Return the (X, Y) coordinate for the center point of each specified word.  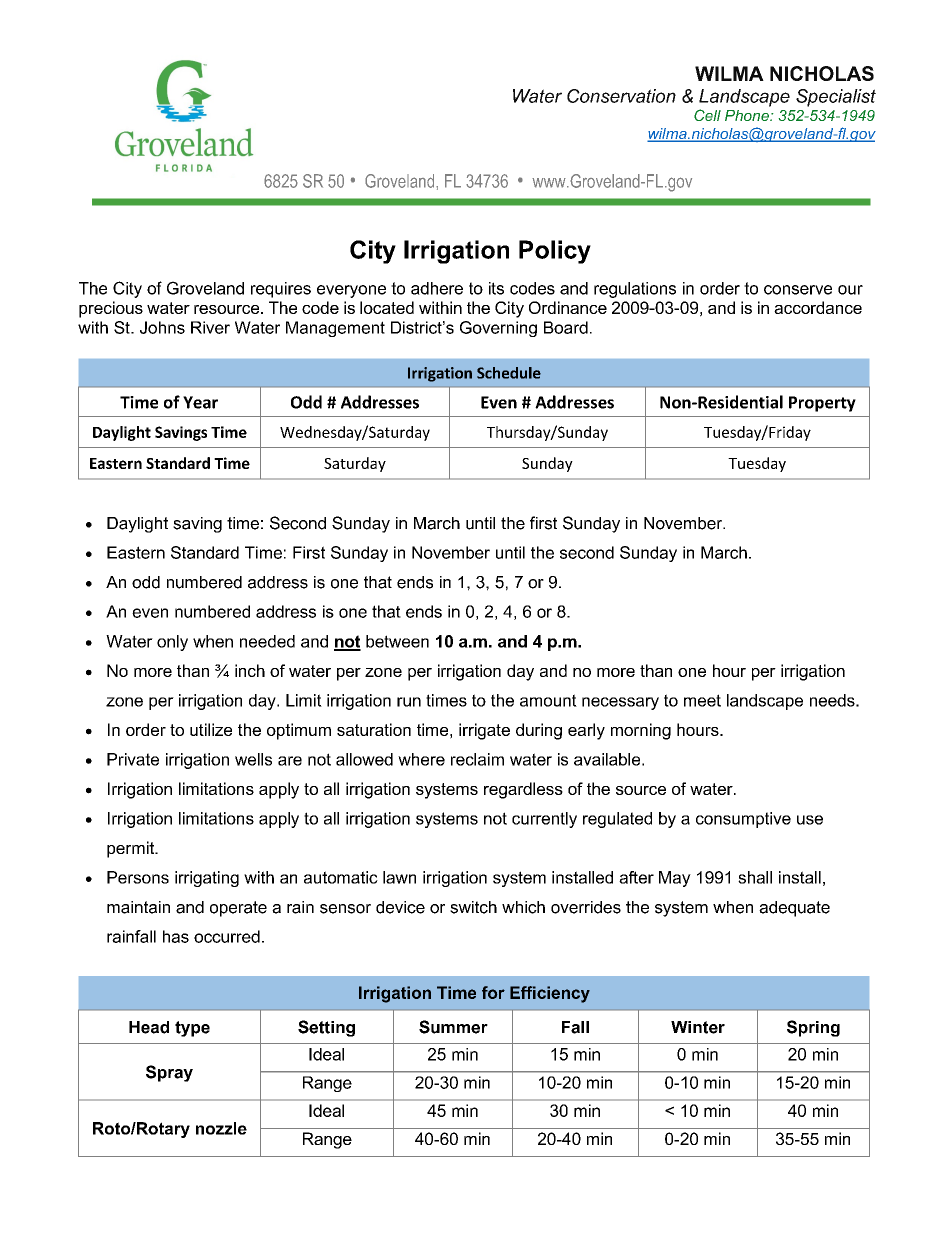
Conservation (621, 96)
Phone (748, 115)
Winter (698, 1027)
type (192, 1029)
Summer (453, 1027)
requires (281, 290)
